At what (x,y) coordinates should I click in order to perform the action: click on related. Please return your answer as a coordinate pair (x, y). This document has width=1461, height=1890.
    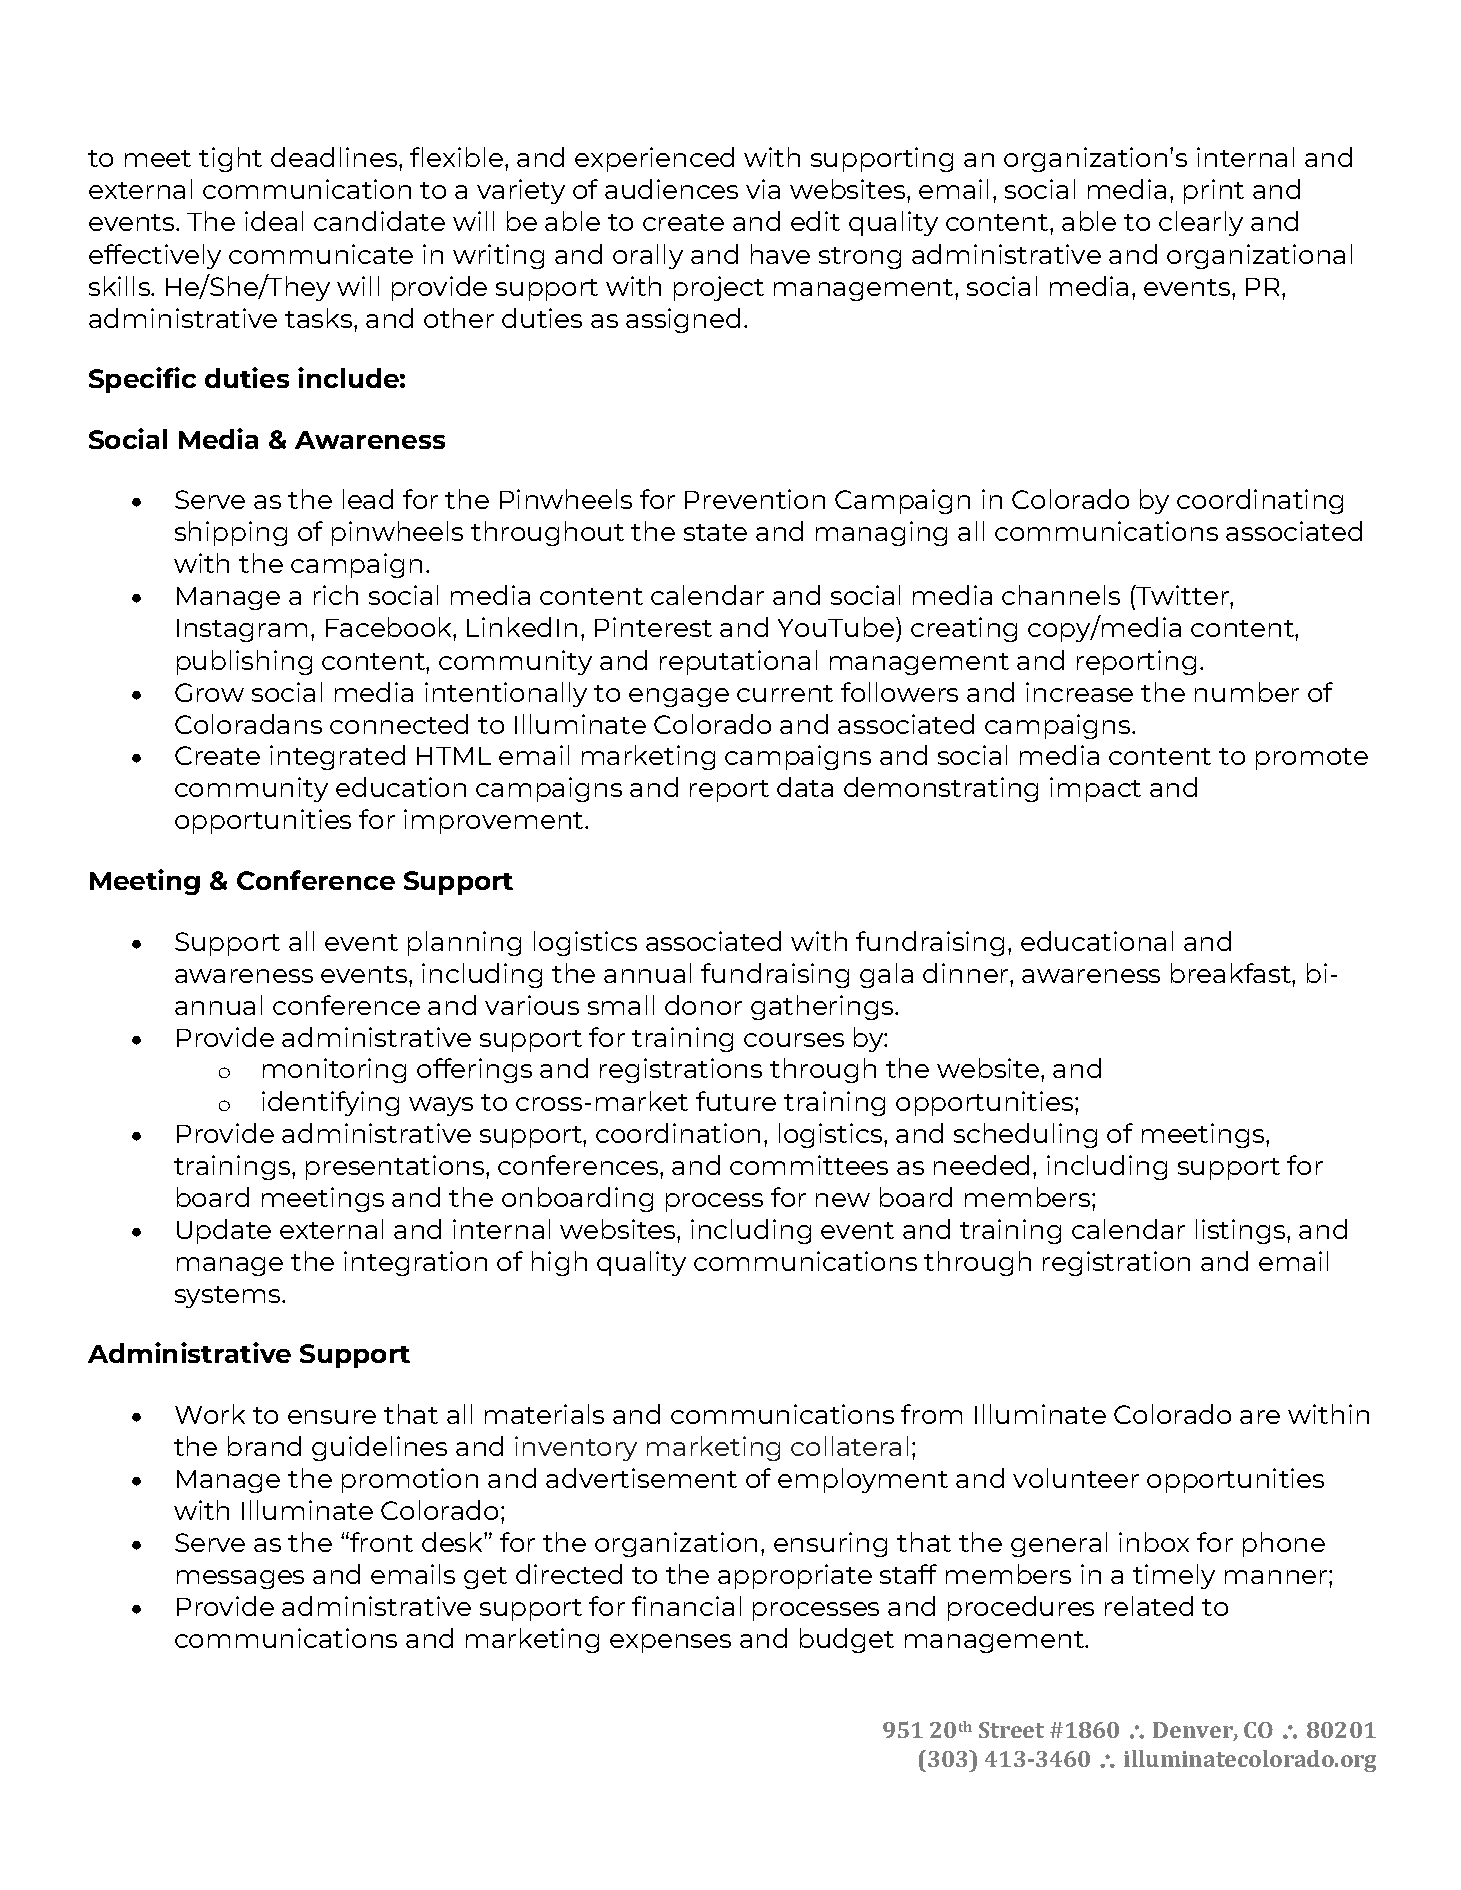
    Looking at the image, I should click on (1149, 1606).
